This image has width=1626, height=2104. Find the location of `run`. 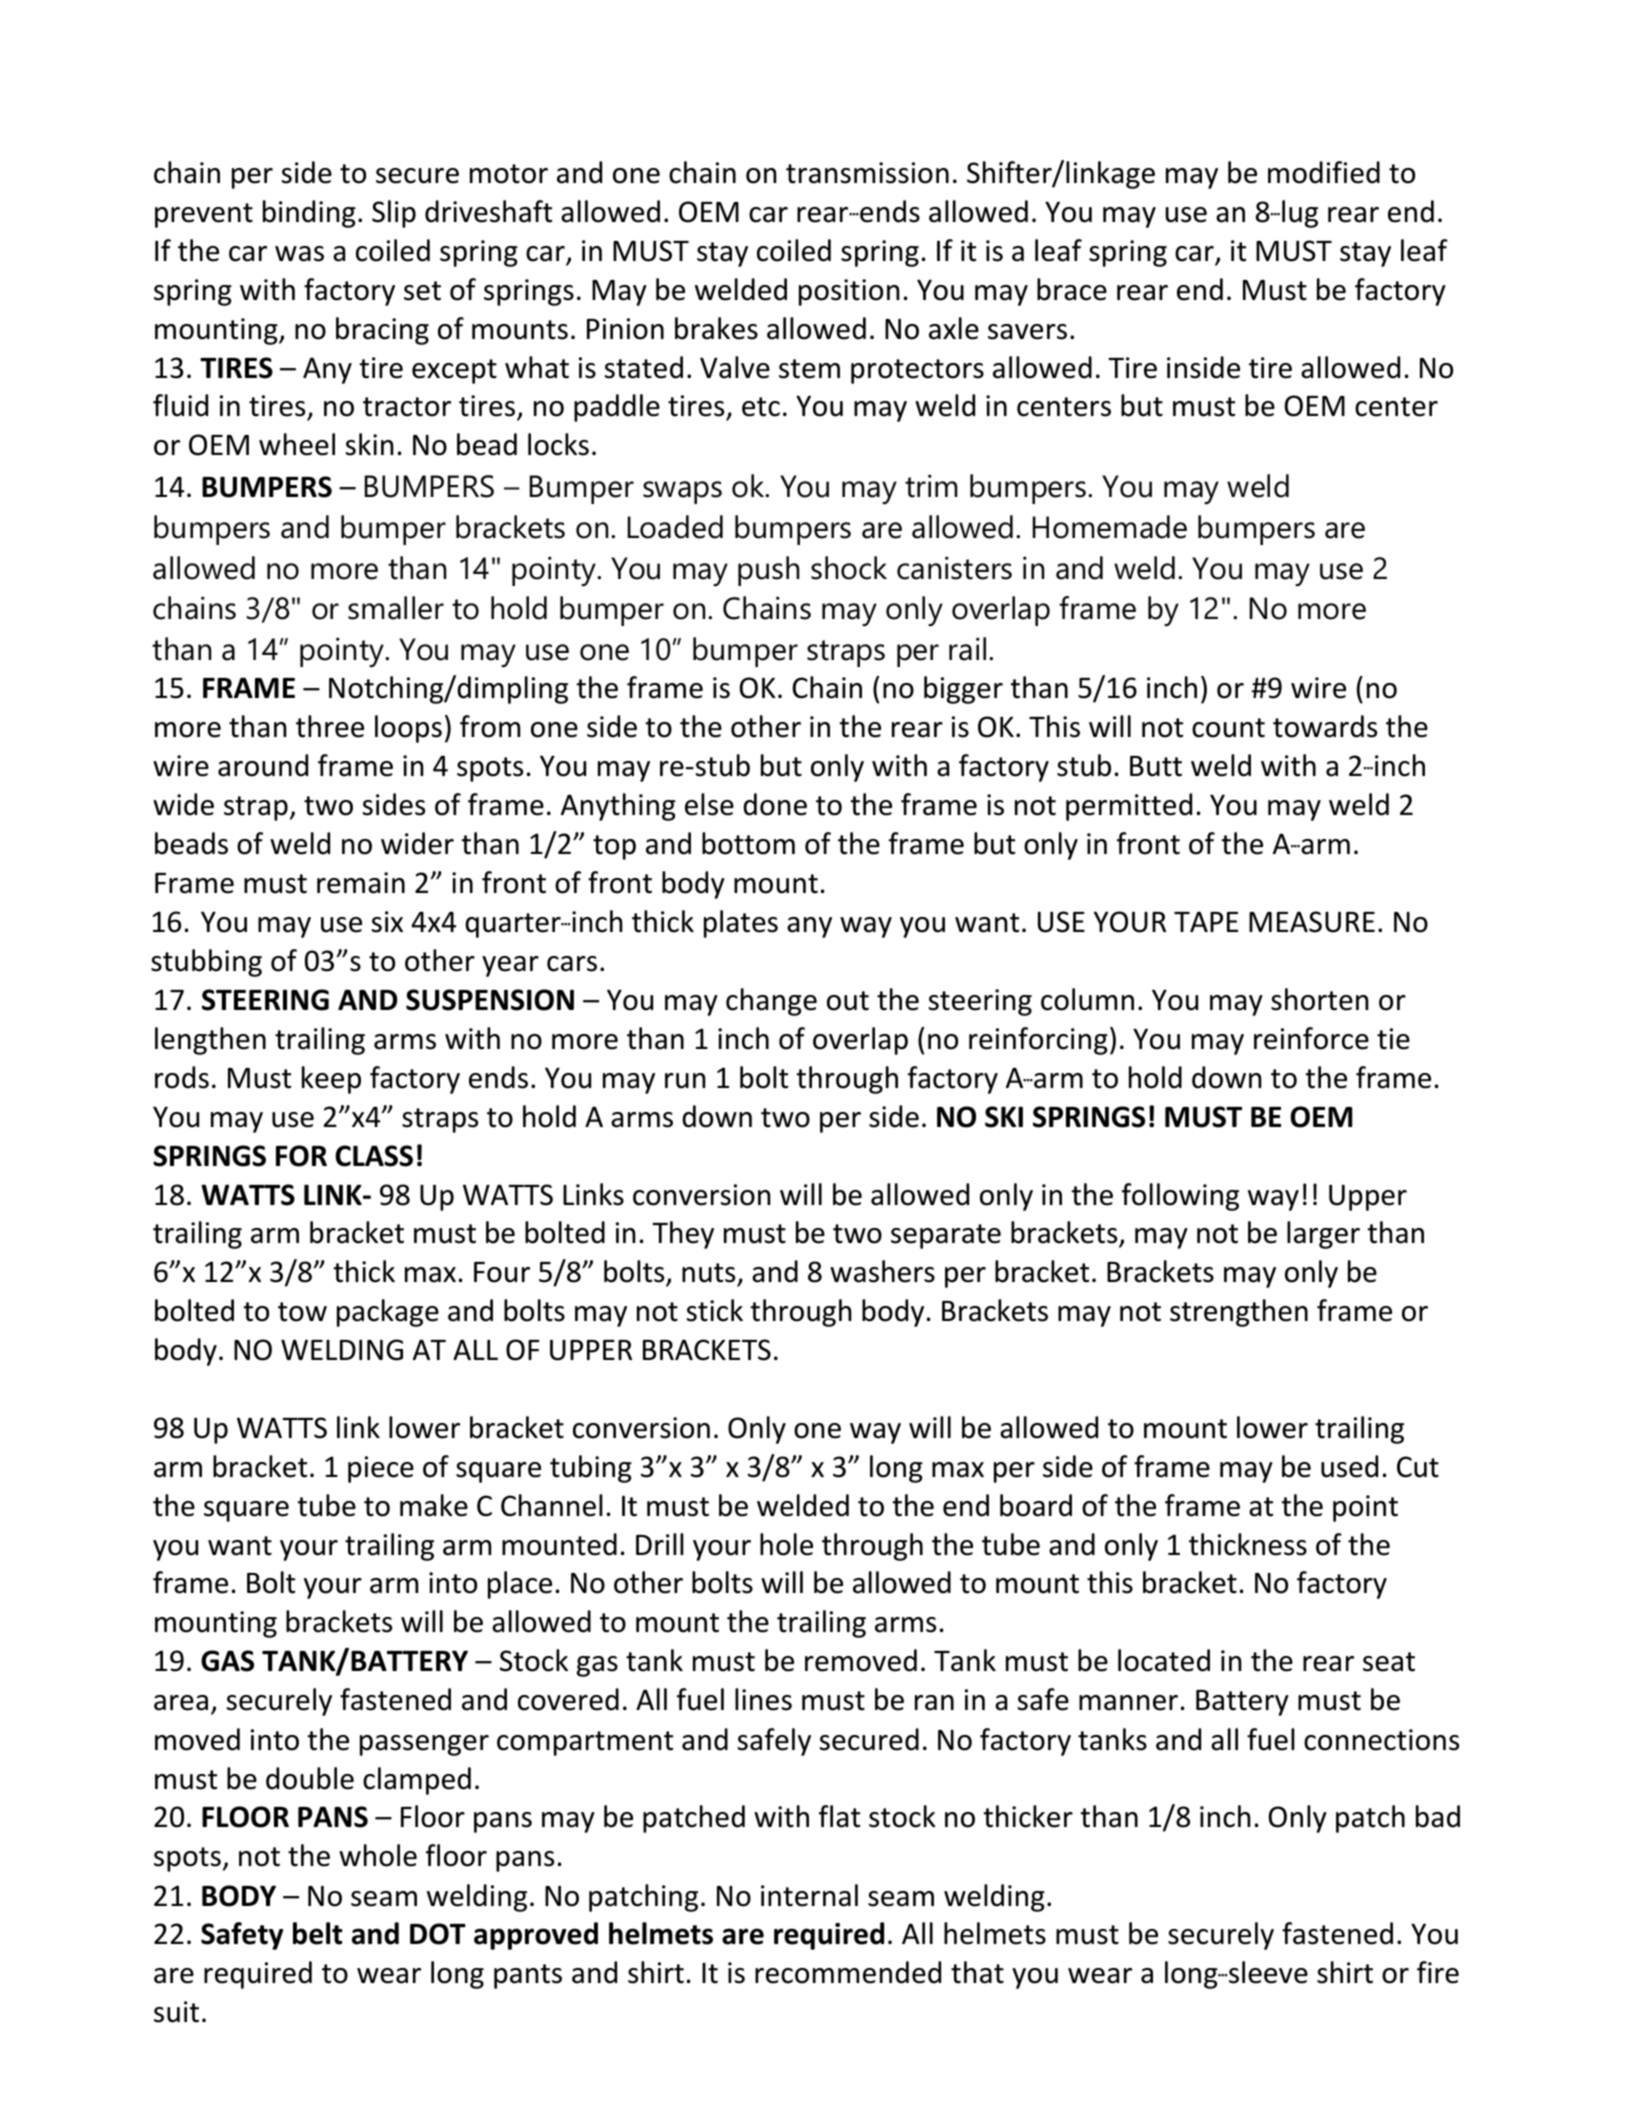

run is located at coordinates (685, 1081).
